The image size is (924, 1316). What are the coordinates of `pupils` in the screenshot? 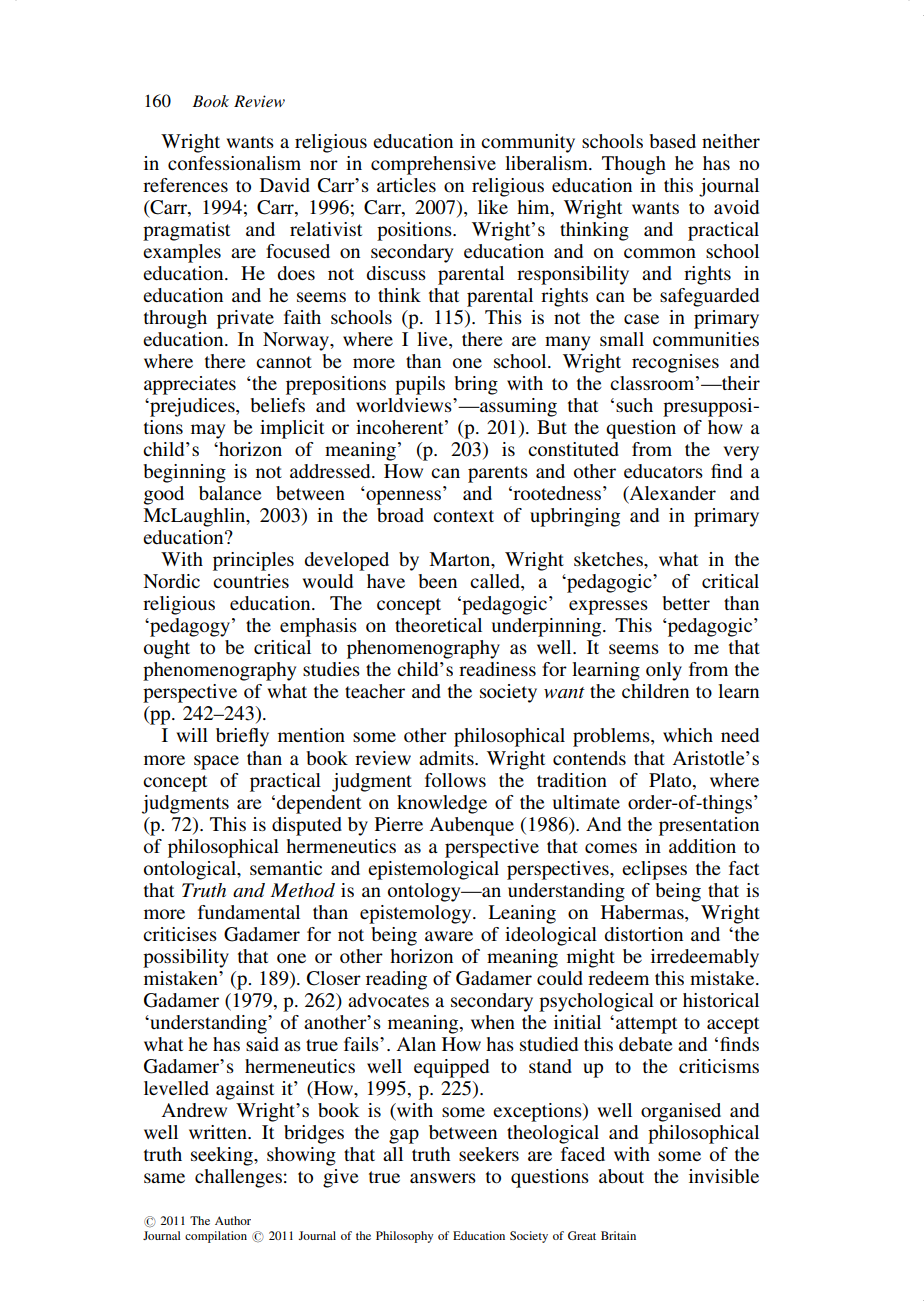 It's located at (420, 385).
